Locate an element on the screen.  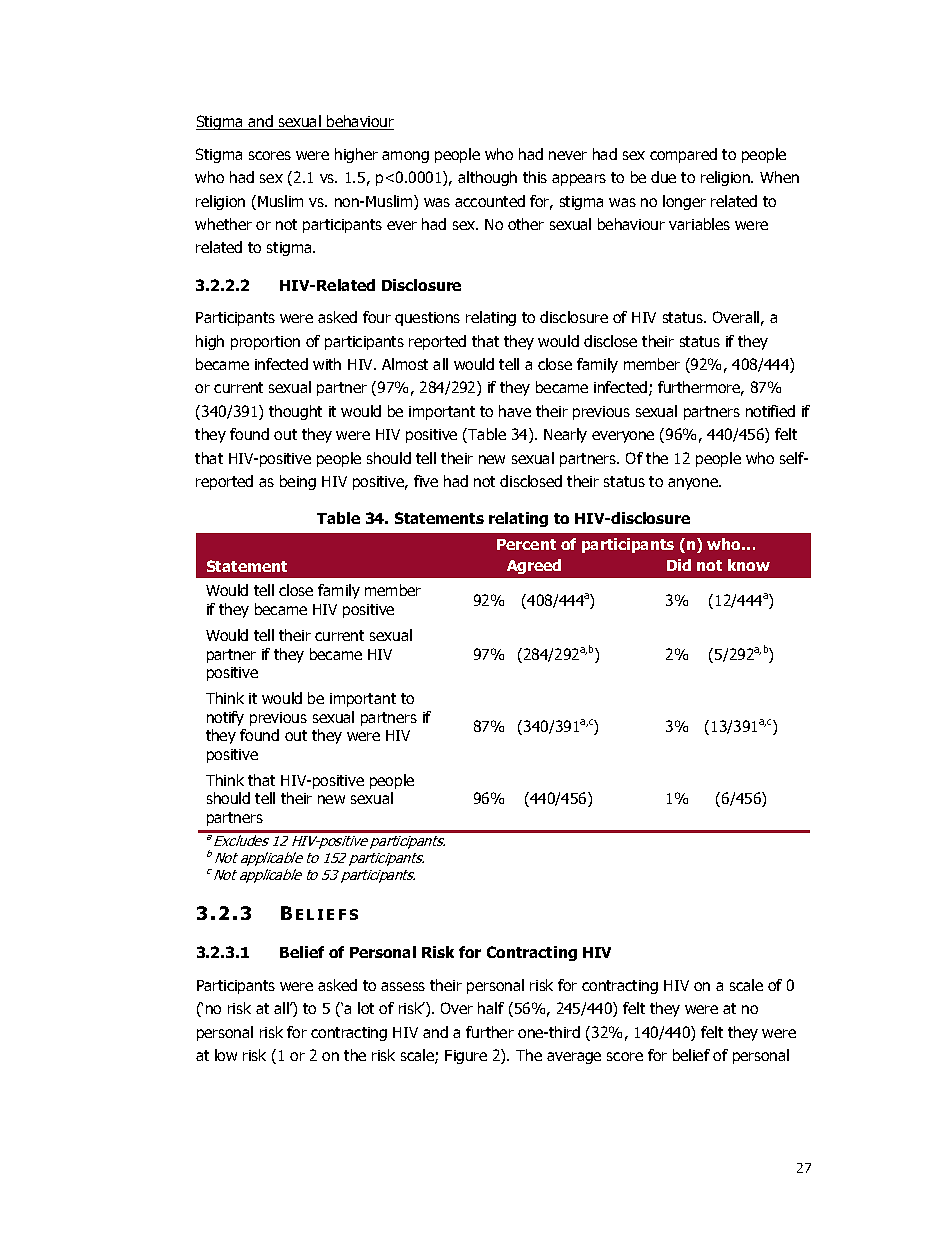
longer is located at coordinates (684, 202).
